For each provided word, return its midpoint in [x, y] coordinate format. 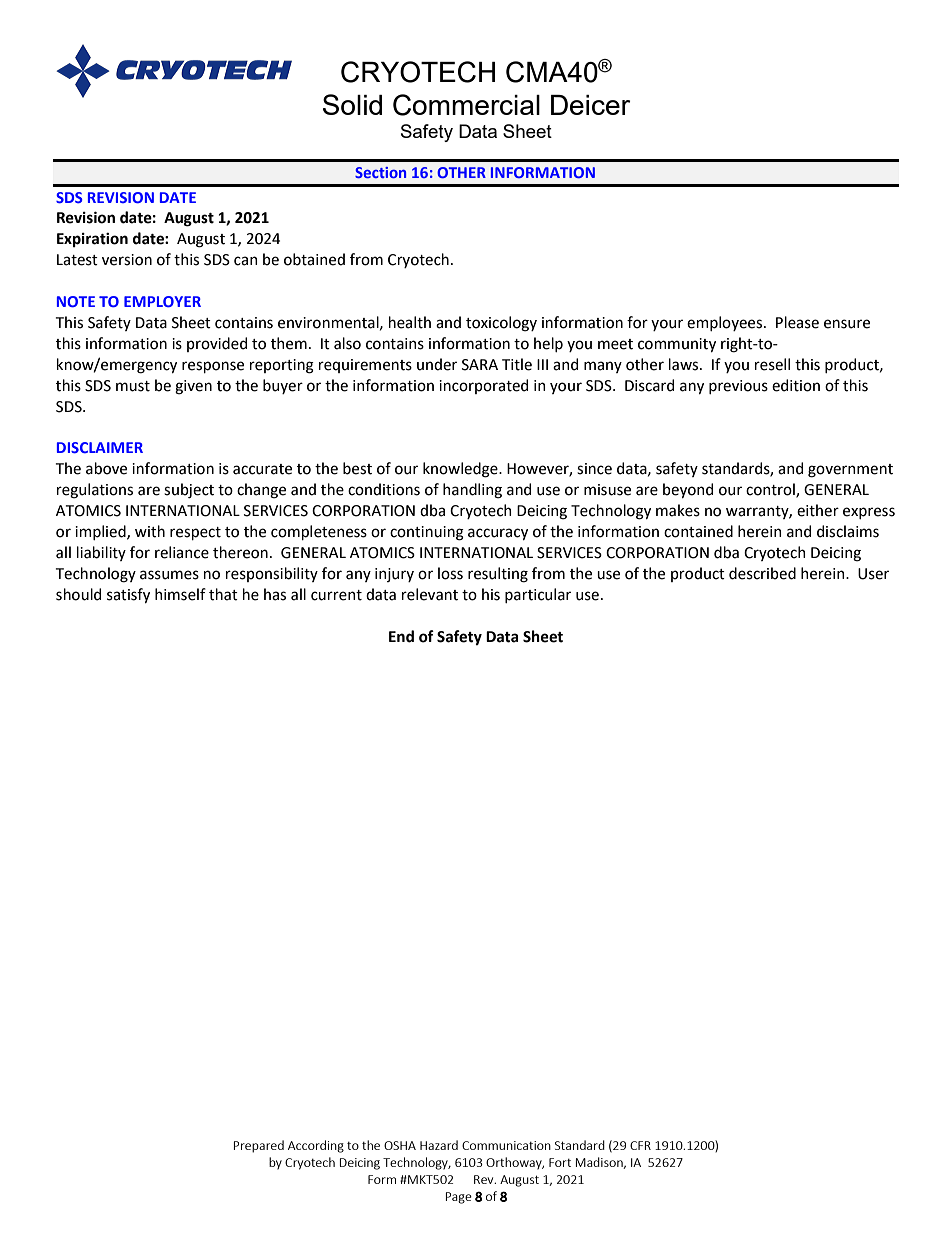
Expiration [92, 240]
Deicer [591, 105]
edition [796, 385]
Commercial [466, 105]
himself [180, 594]
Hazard [439, 1145]
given [193, 387]
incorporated [483, 386]
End [401, 636]
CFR [640, 1145]
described [762, 573]
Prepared [259, 1146]
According [316, 1146]
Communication [506, 1145]
